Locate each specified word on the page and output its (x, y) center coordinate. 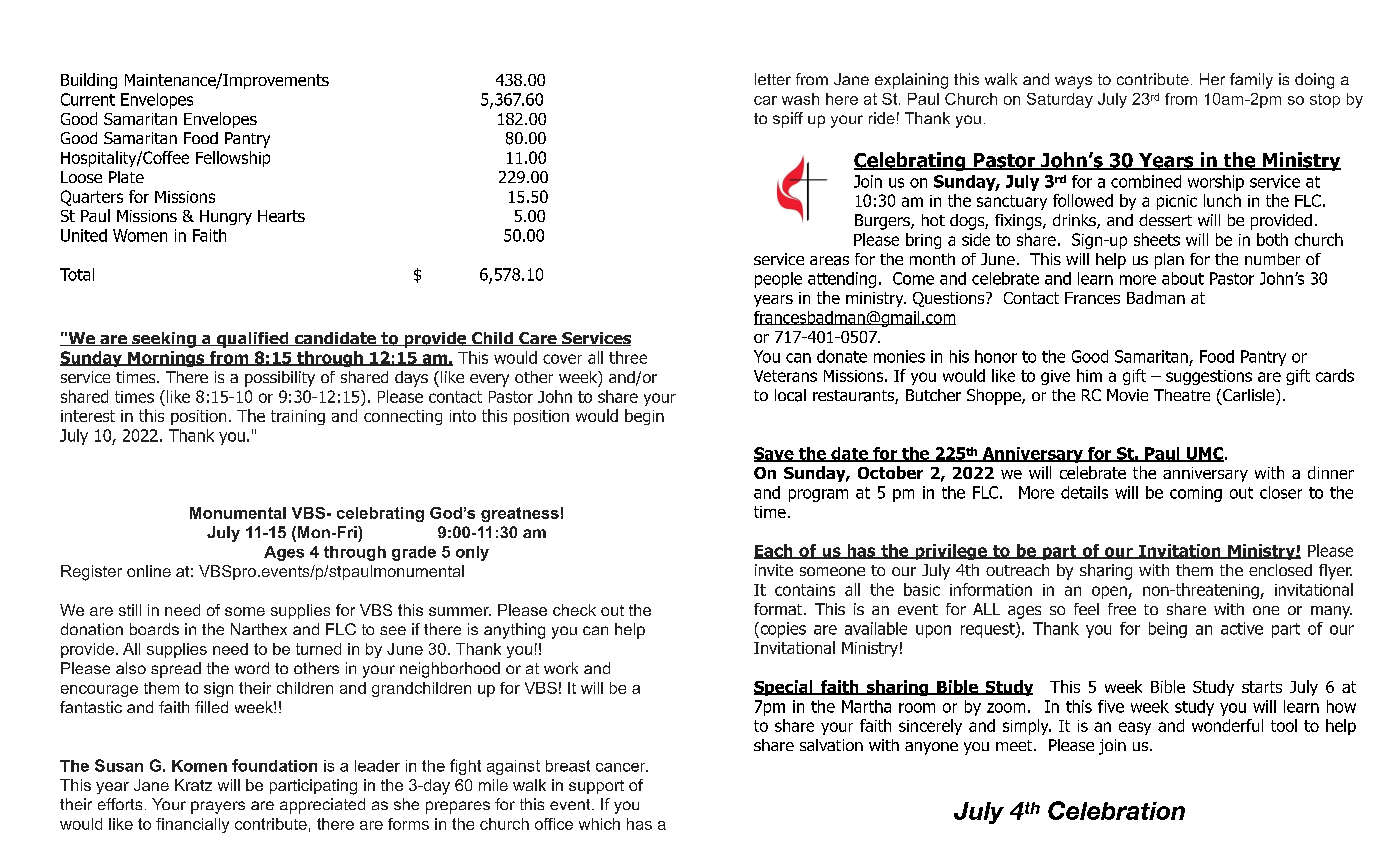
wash (800, 99)
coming (1196, 494)
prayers (218, 807)
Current (88, 99)
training (298, 417)
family (1251, 81)
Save (775, 454)
